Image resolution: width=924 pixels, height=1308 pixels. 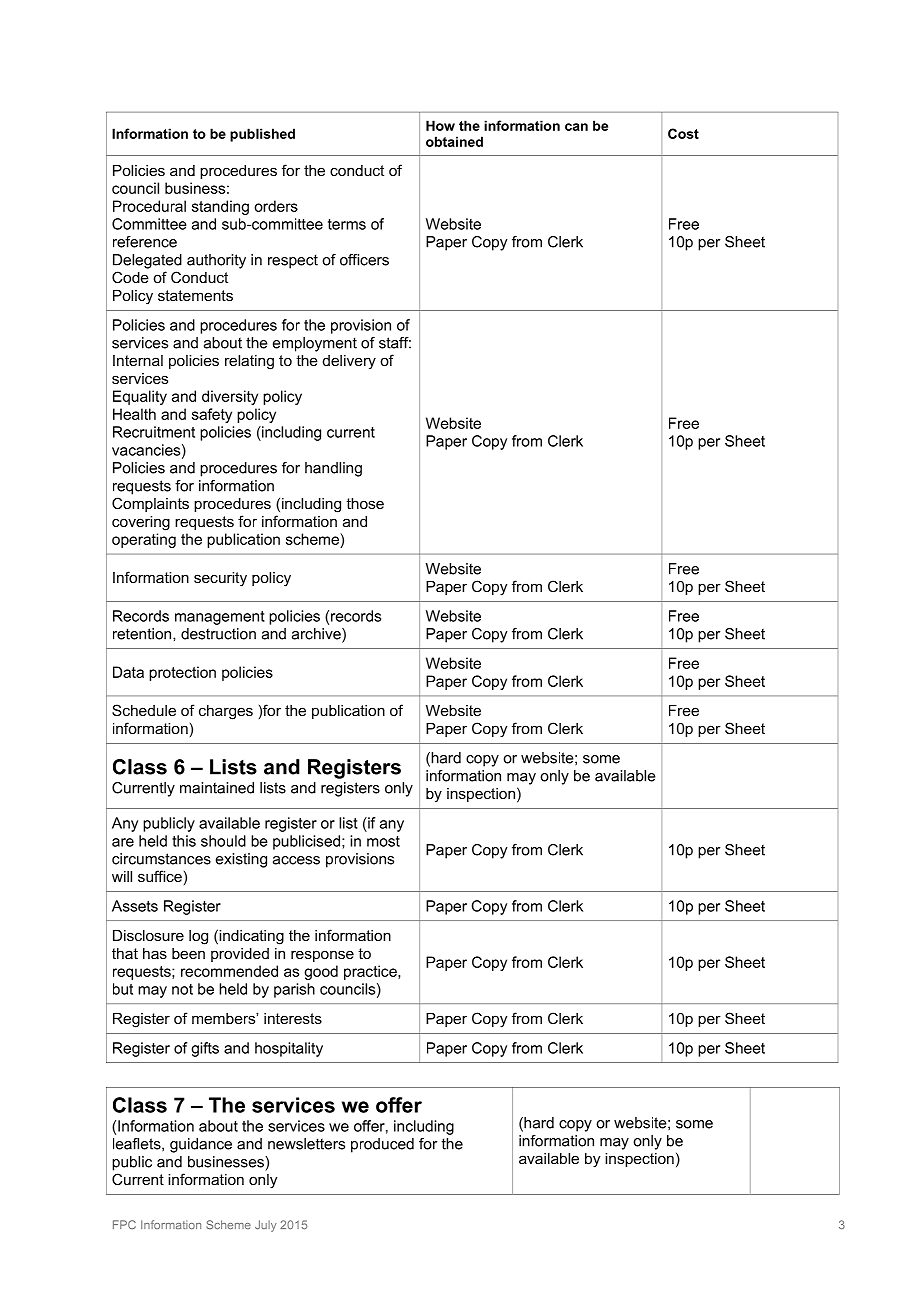 What do you see at coordinates (383, 841) in the screenshot?
I see `most` at bounding box center [383, 841].
